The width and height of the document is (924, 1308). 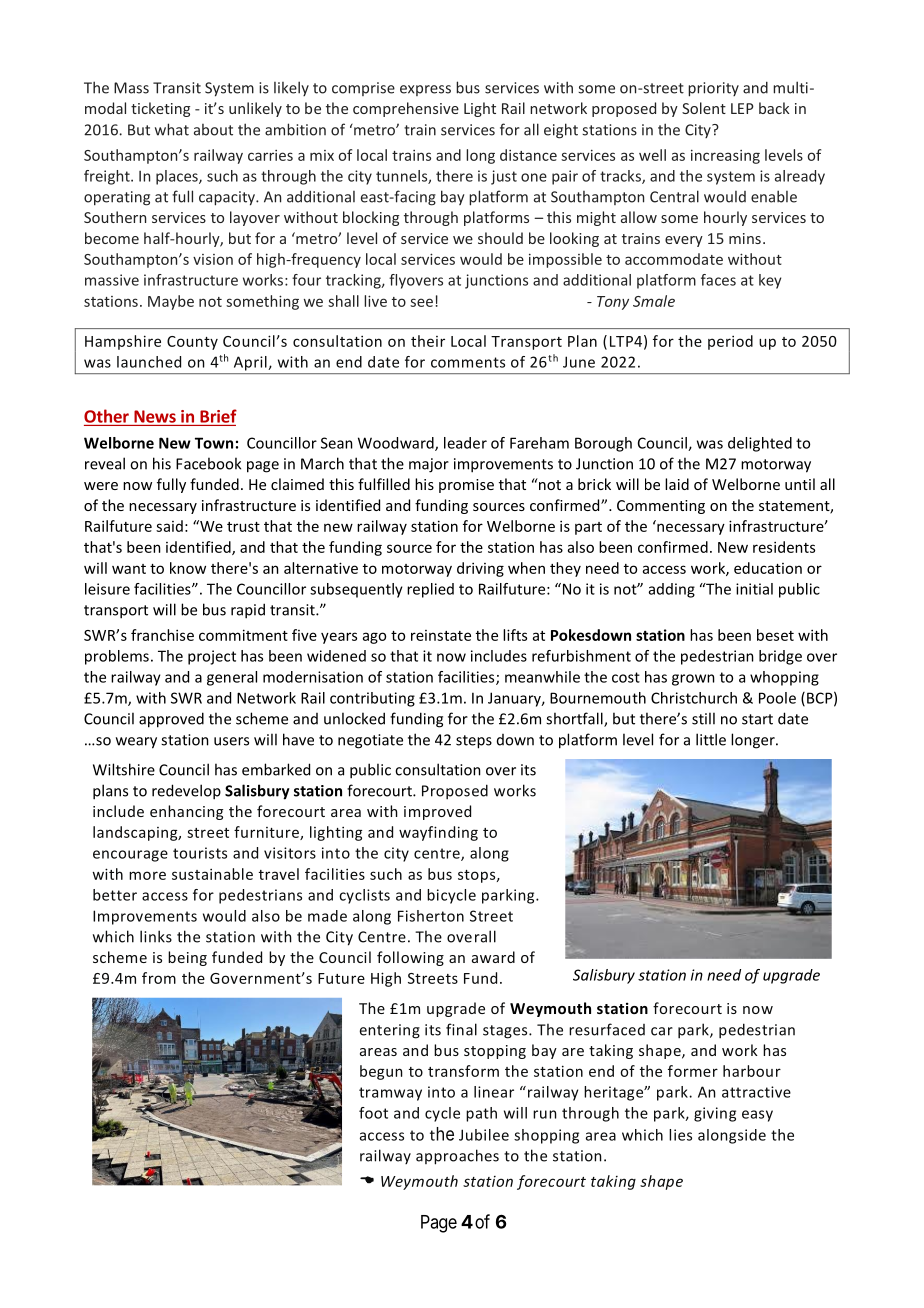 I want to click on what, so click(x=172, y=129).
